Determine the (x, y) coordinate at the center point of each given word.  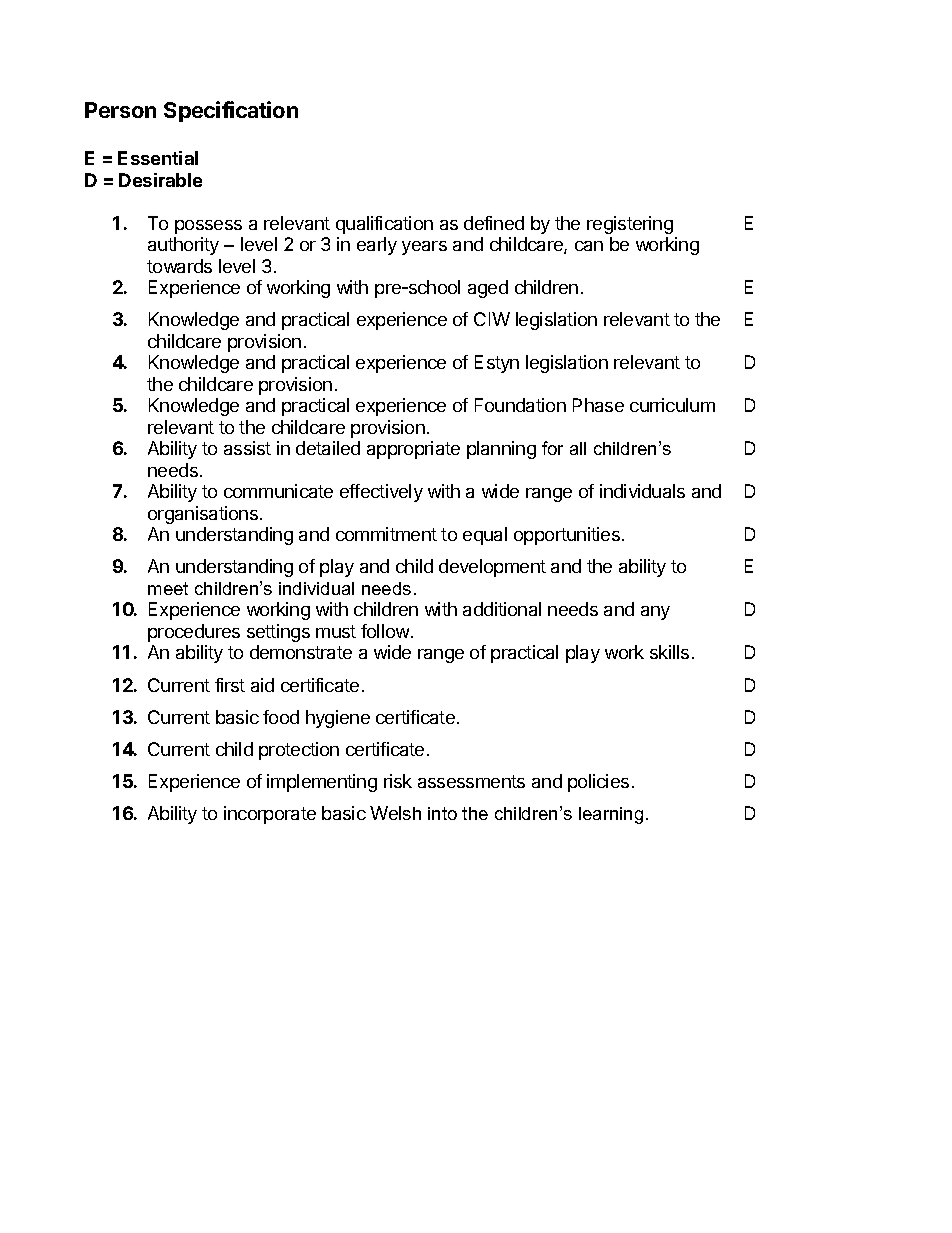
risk (398, 781)
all (578, 448)
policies (598, 783)
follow (385, 631)
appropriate (413, 450)
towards (179, 266)
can (589, 246)
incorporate (270, 815)
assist (247, 448)
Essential (158, 158)
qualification (384, 225)
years (424, 248)
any (655, 613)
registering (630, 225)
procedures (194, 633)
